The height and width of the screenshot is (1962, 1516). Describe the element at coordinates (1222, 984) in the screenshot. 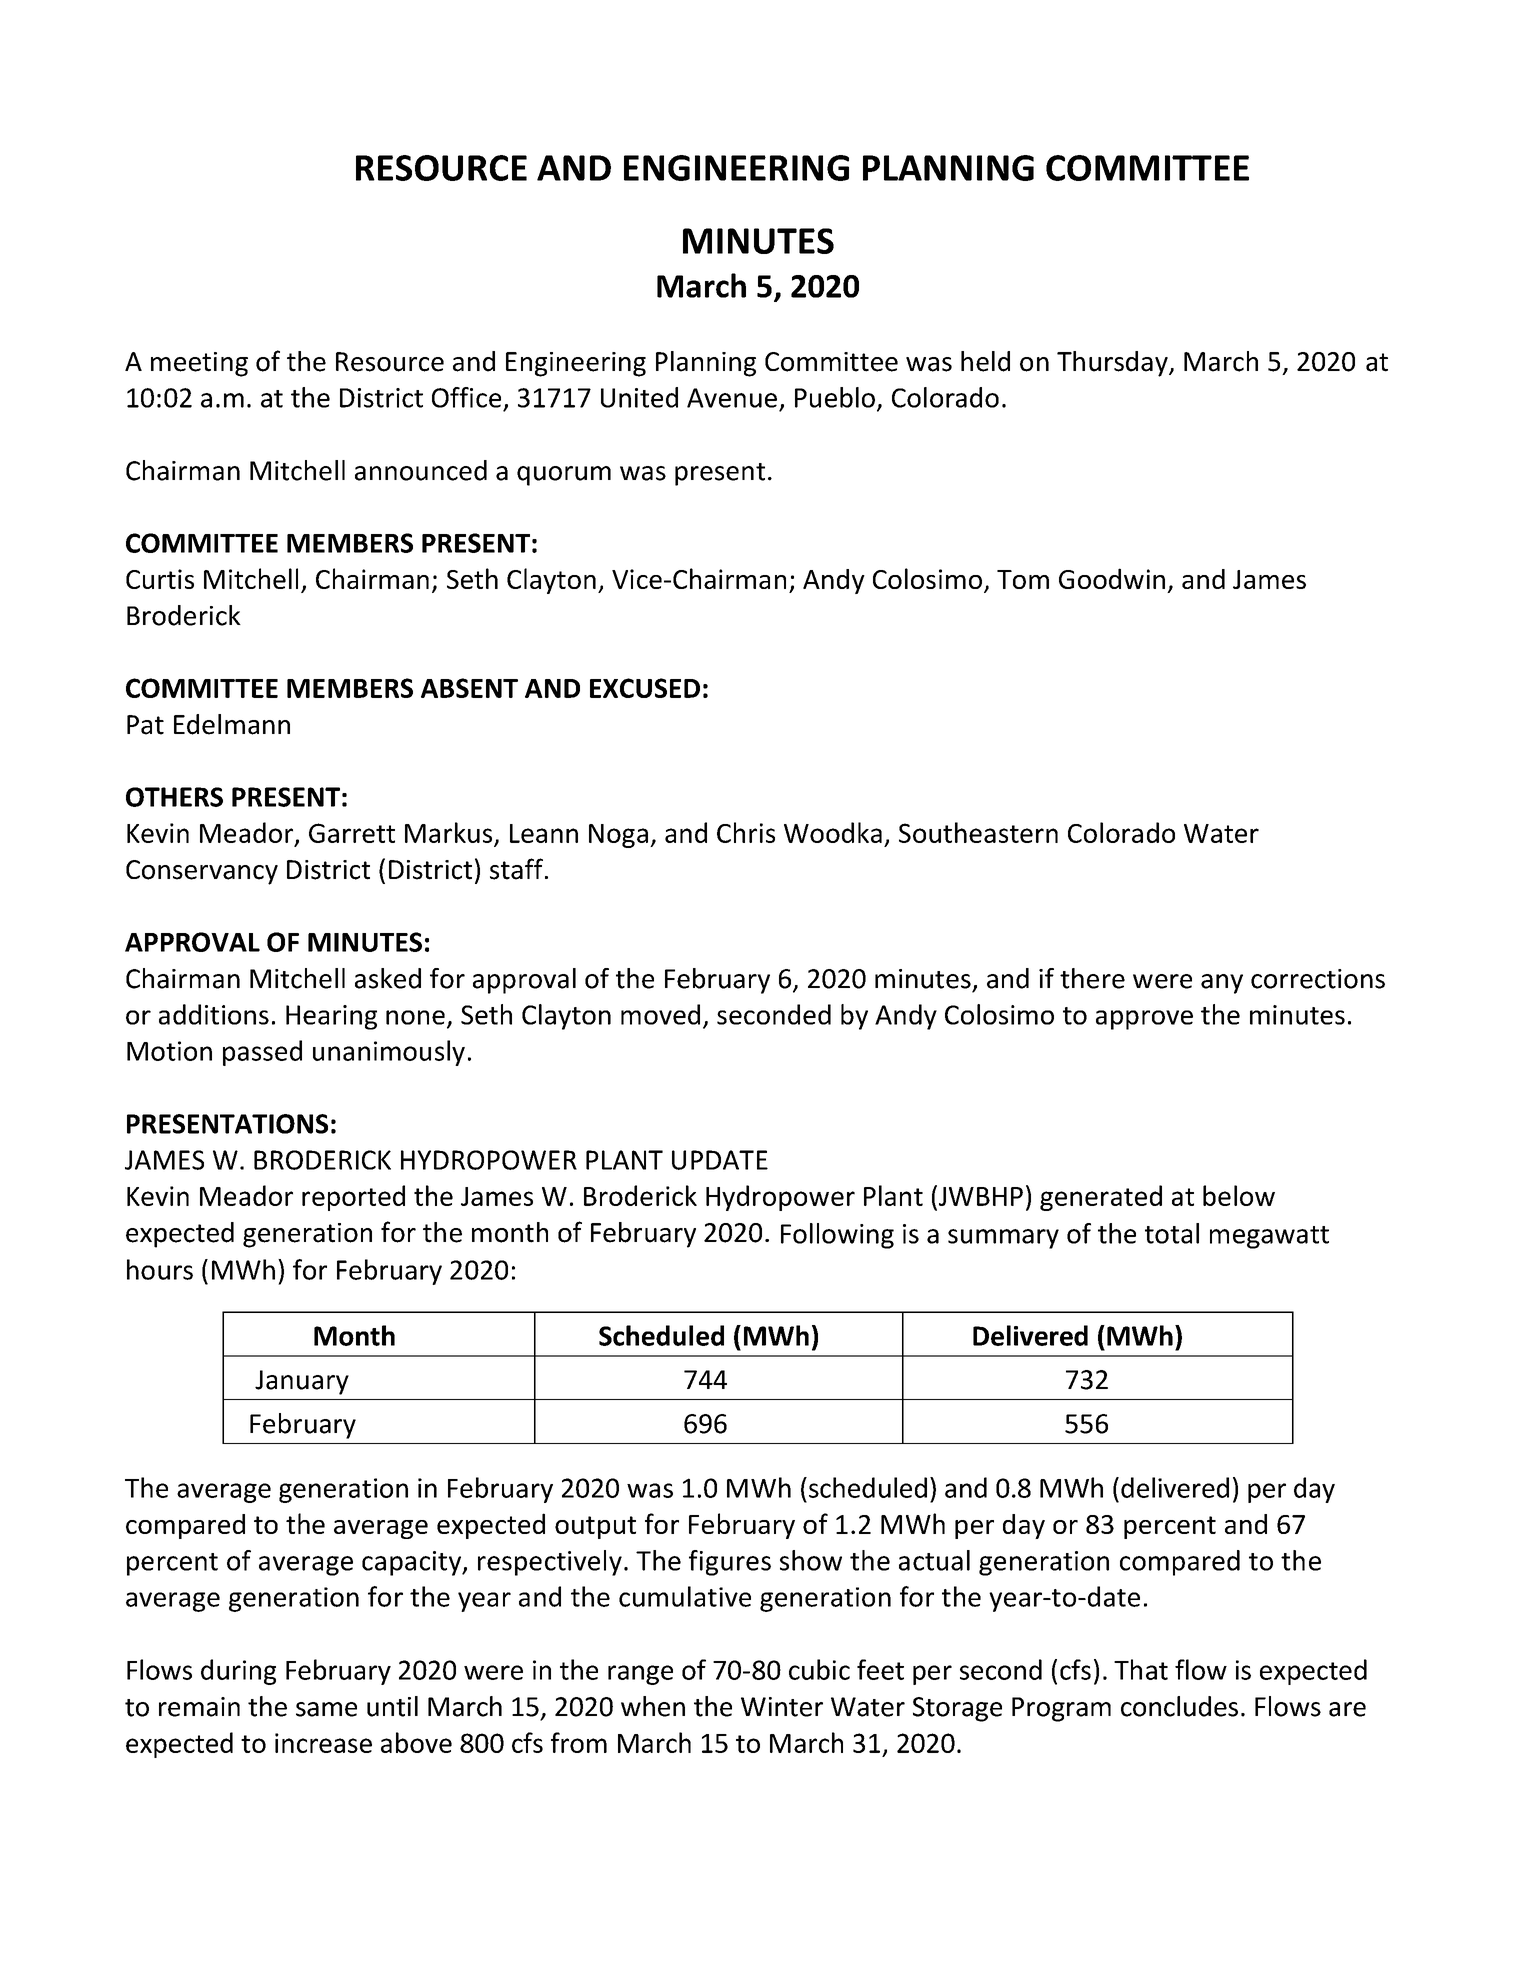

I see `any` at that location.
